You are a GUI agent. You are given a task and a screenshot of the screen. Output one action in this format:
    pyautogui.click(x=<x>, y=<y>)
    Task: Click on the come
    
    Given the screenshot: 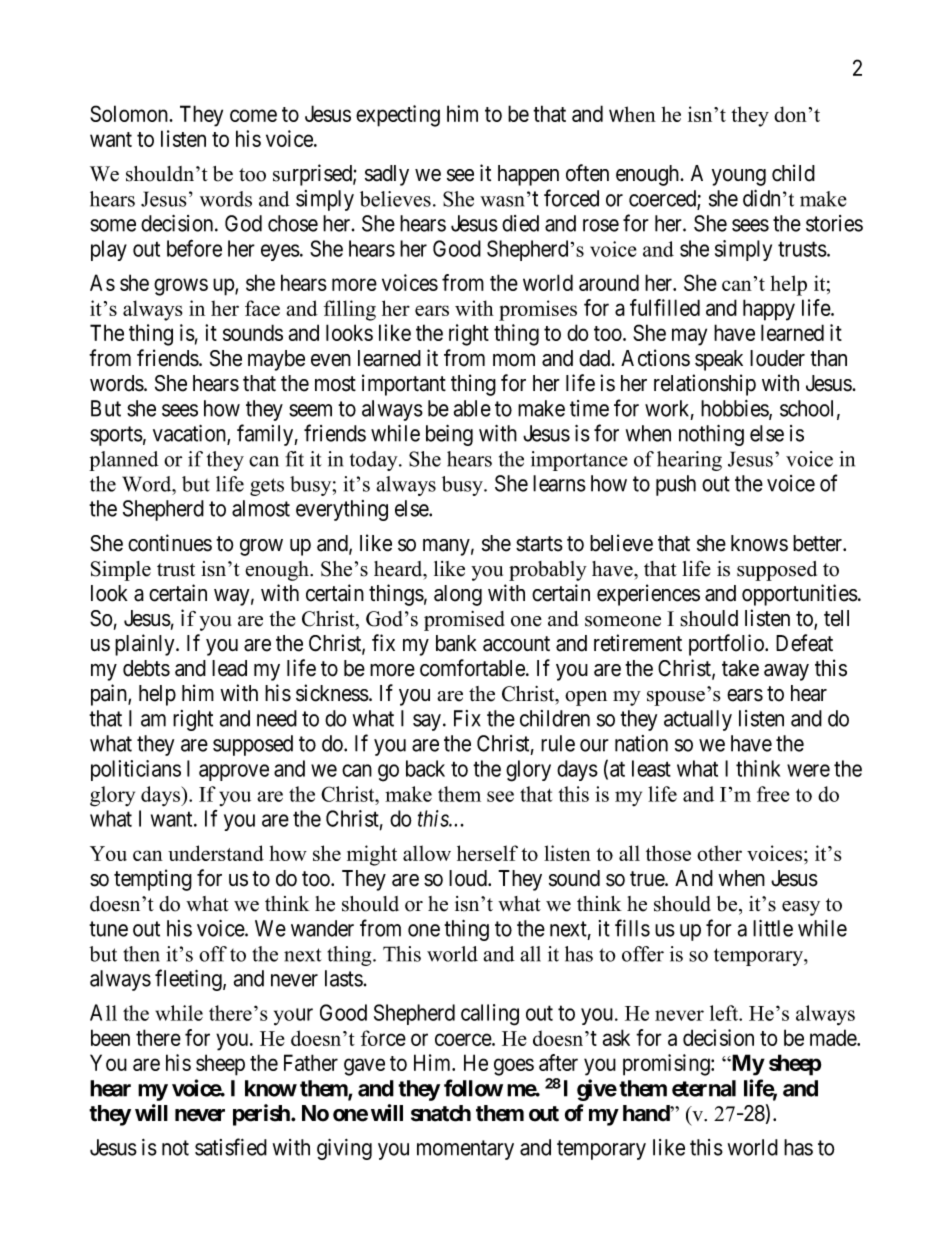 What is the action you would take?
    pyautogui.click(x=253, y=115)
